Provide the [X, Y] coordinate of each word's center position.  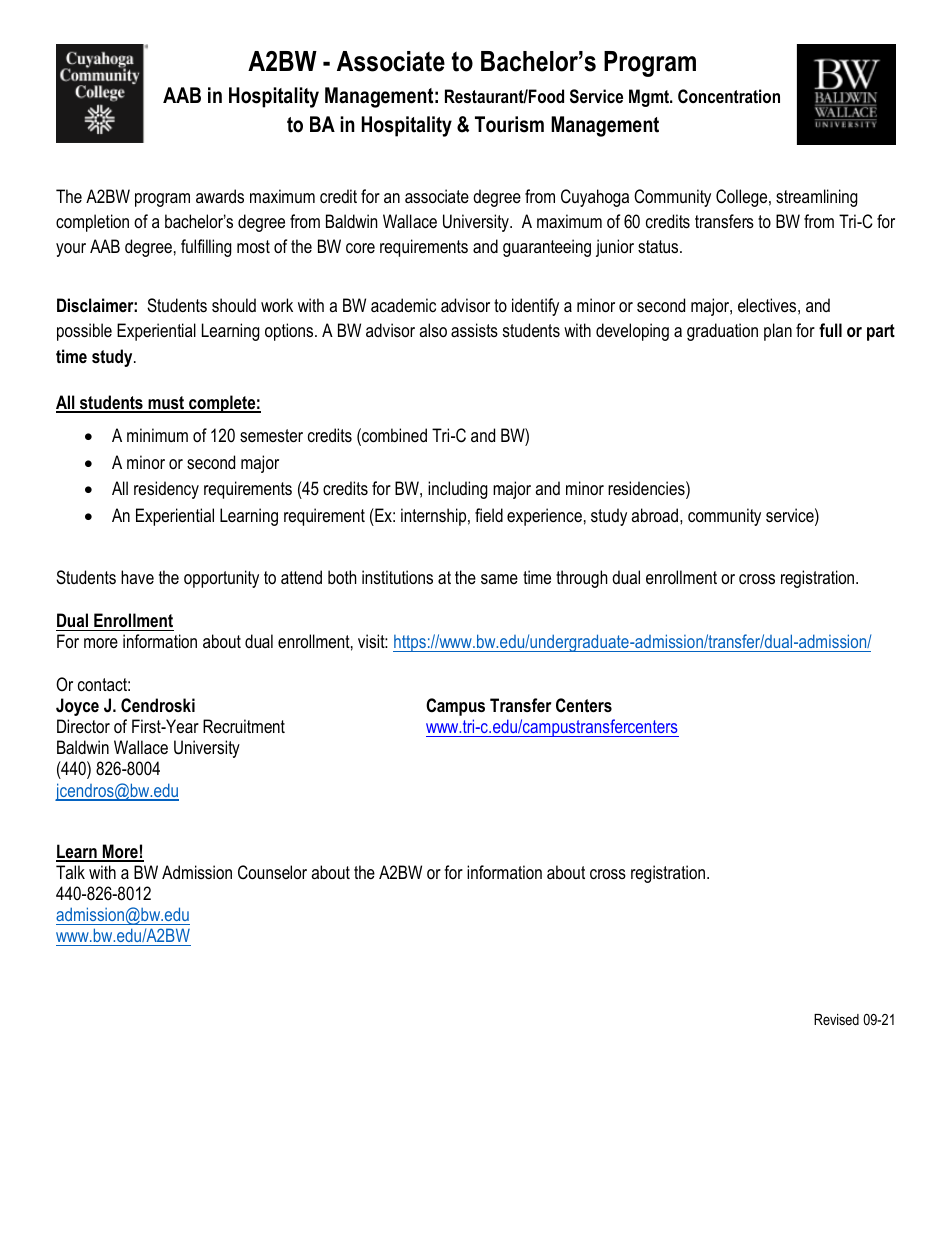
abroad [656, 515]
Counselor [272, 872]
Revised [836, 1019]
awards [220, 196]
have [137, 577]
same [499, 579]
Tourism [509, 124]
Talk [70, 872]
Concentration [729, 96]
